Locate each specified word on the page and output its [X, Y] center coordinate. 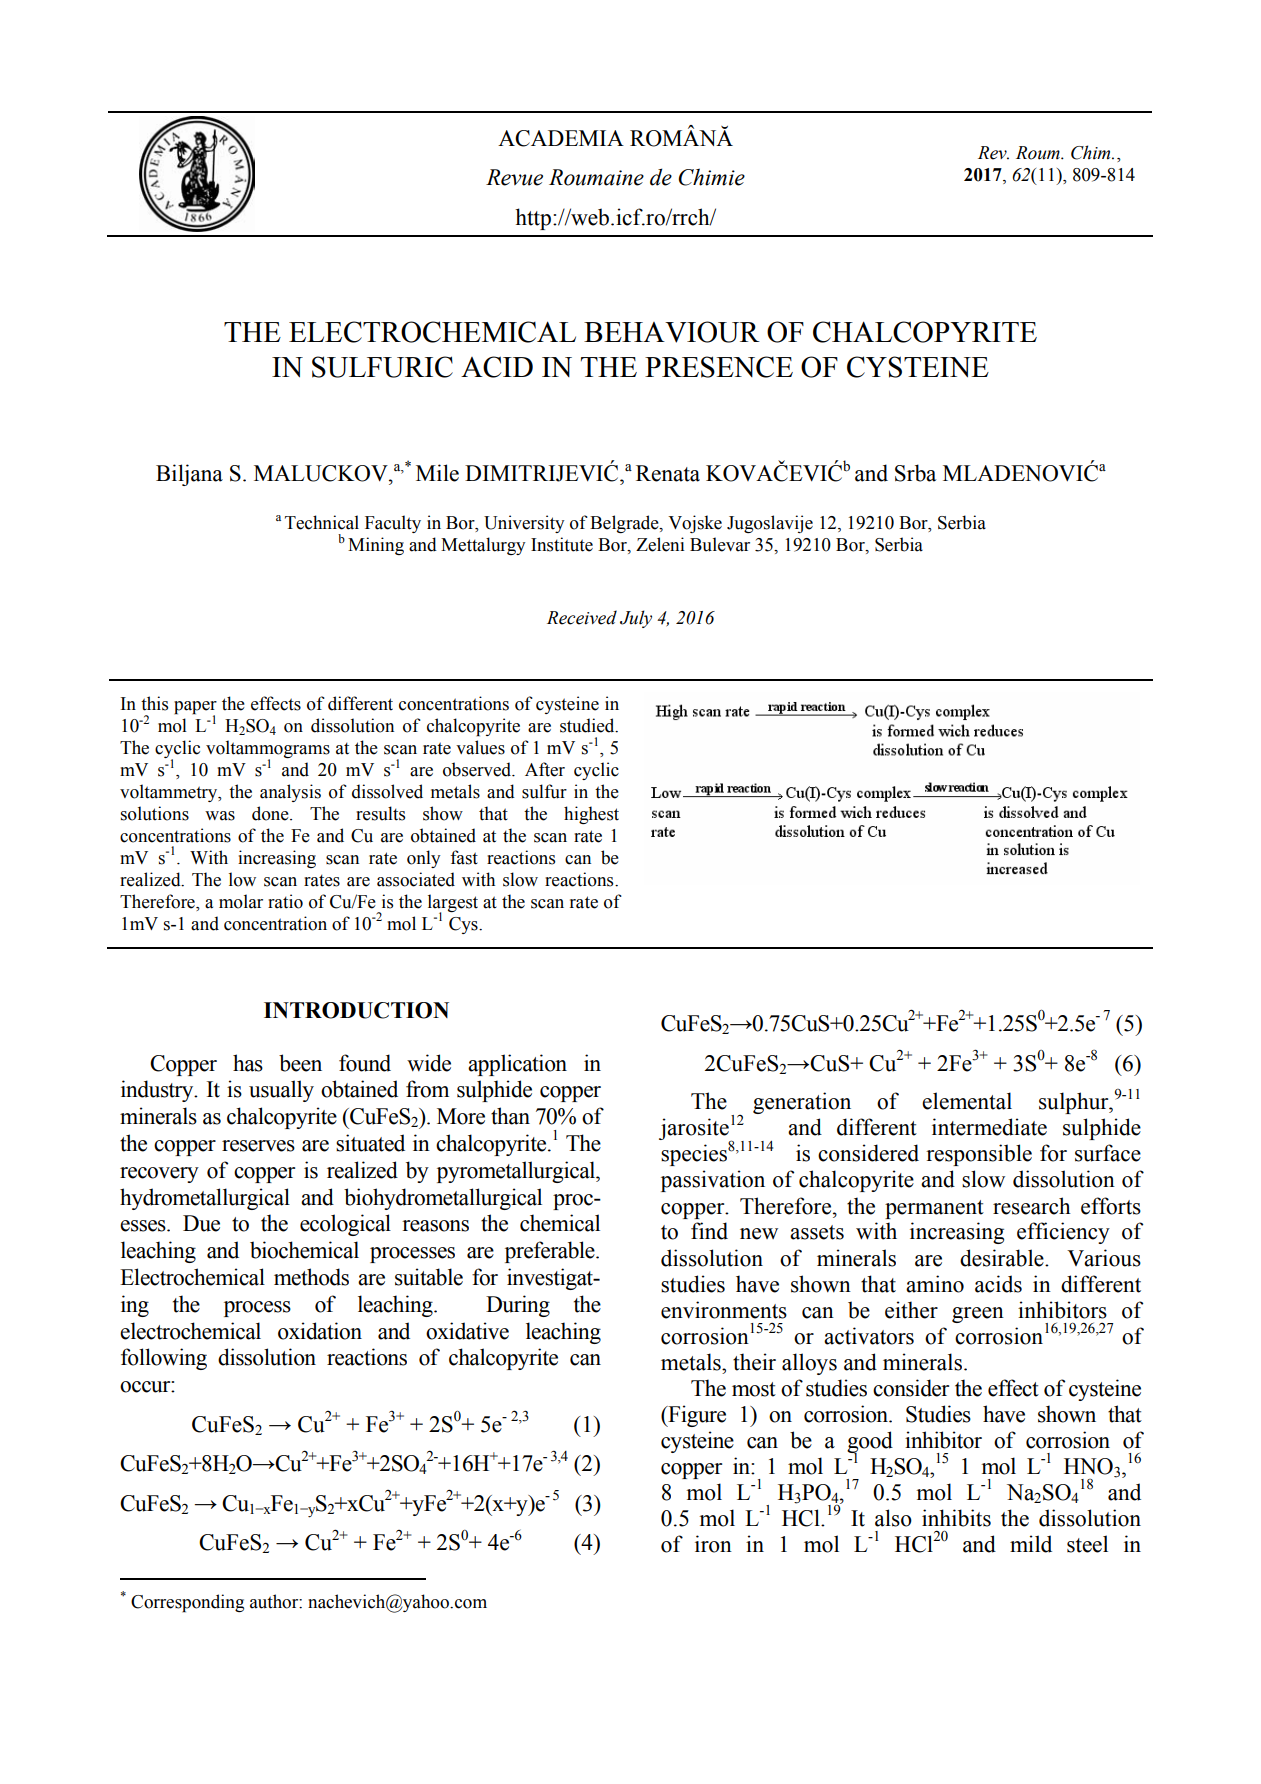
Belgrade [625, 524]
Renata [668, 473]
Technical [322, 522]
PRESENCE [719, 367]
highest [591, 815]
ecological [345, 1225]
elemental [967, 1101]
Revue [514, 177]
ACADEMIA [561, 138]
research [1032, 1206]
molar [241, 901]
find [709, 1231]
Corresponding [187, 1603]
